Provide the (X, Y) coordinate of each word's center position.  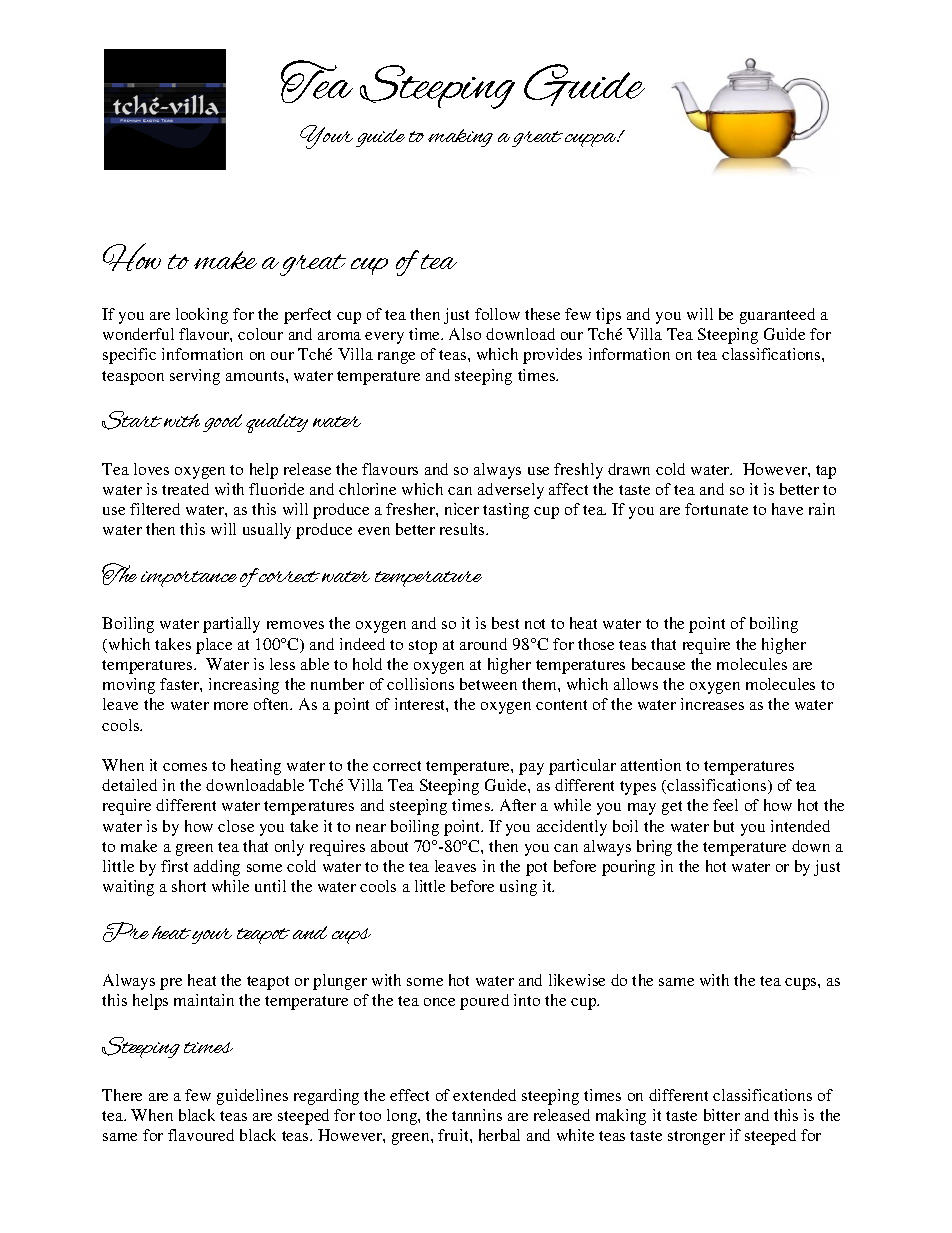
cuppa (592, 140)
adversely (511, 491)
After (518, 805)
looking (202, 316)
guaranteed (777, 316)
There (122, 1095)
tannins (477, 1115)
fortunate (716, 509)
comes (185, 767)
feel (725, 805)
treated (185, 489)
